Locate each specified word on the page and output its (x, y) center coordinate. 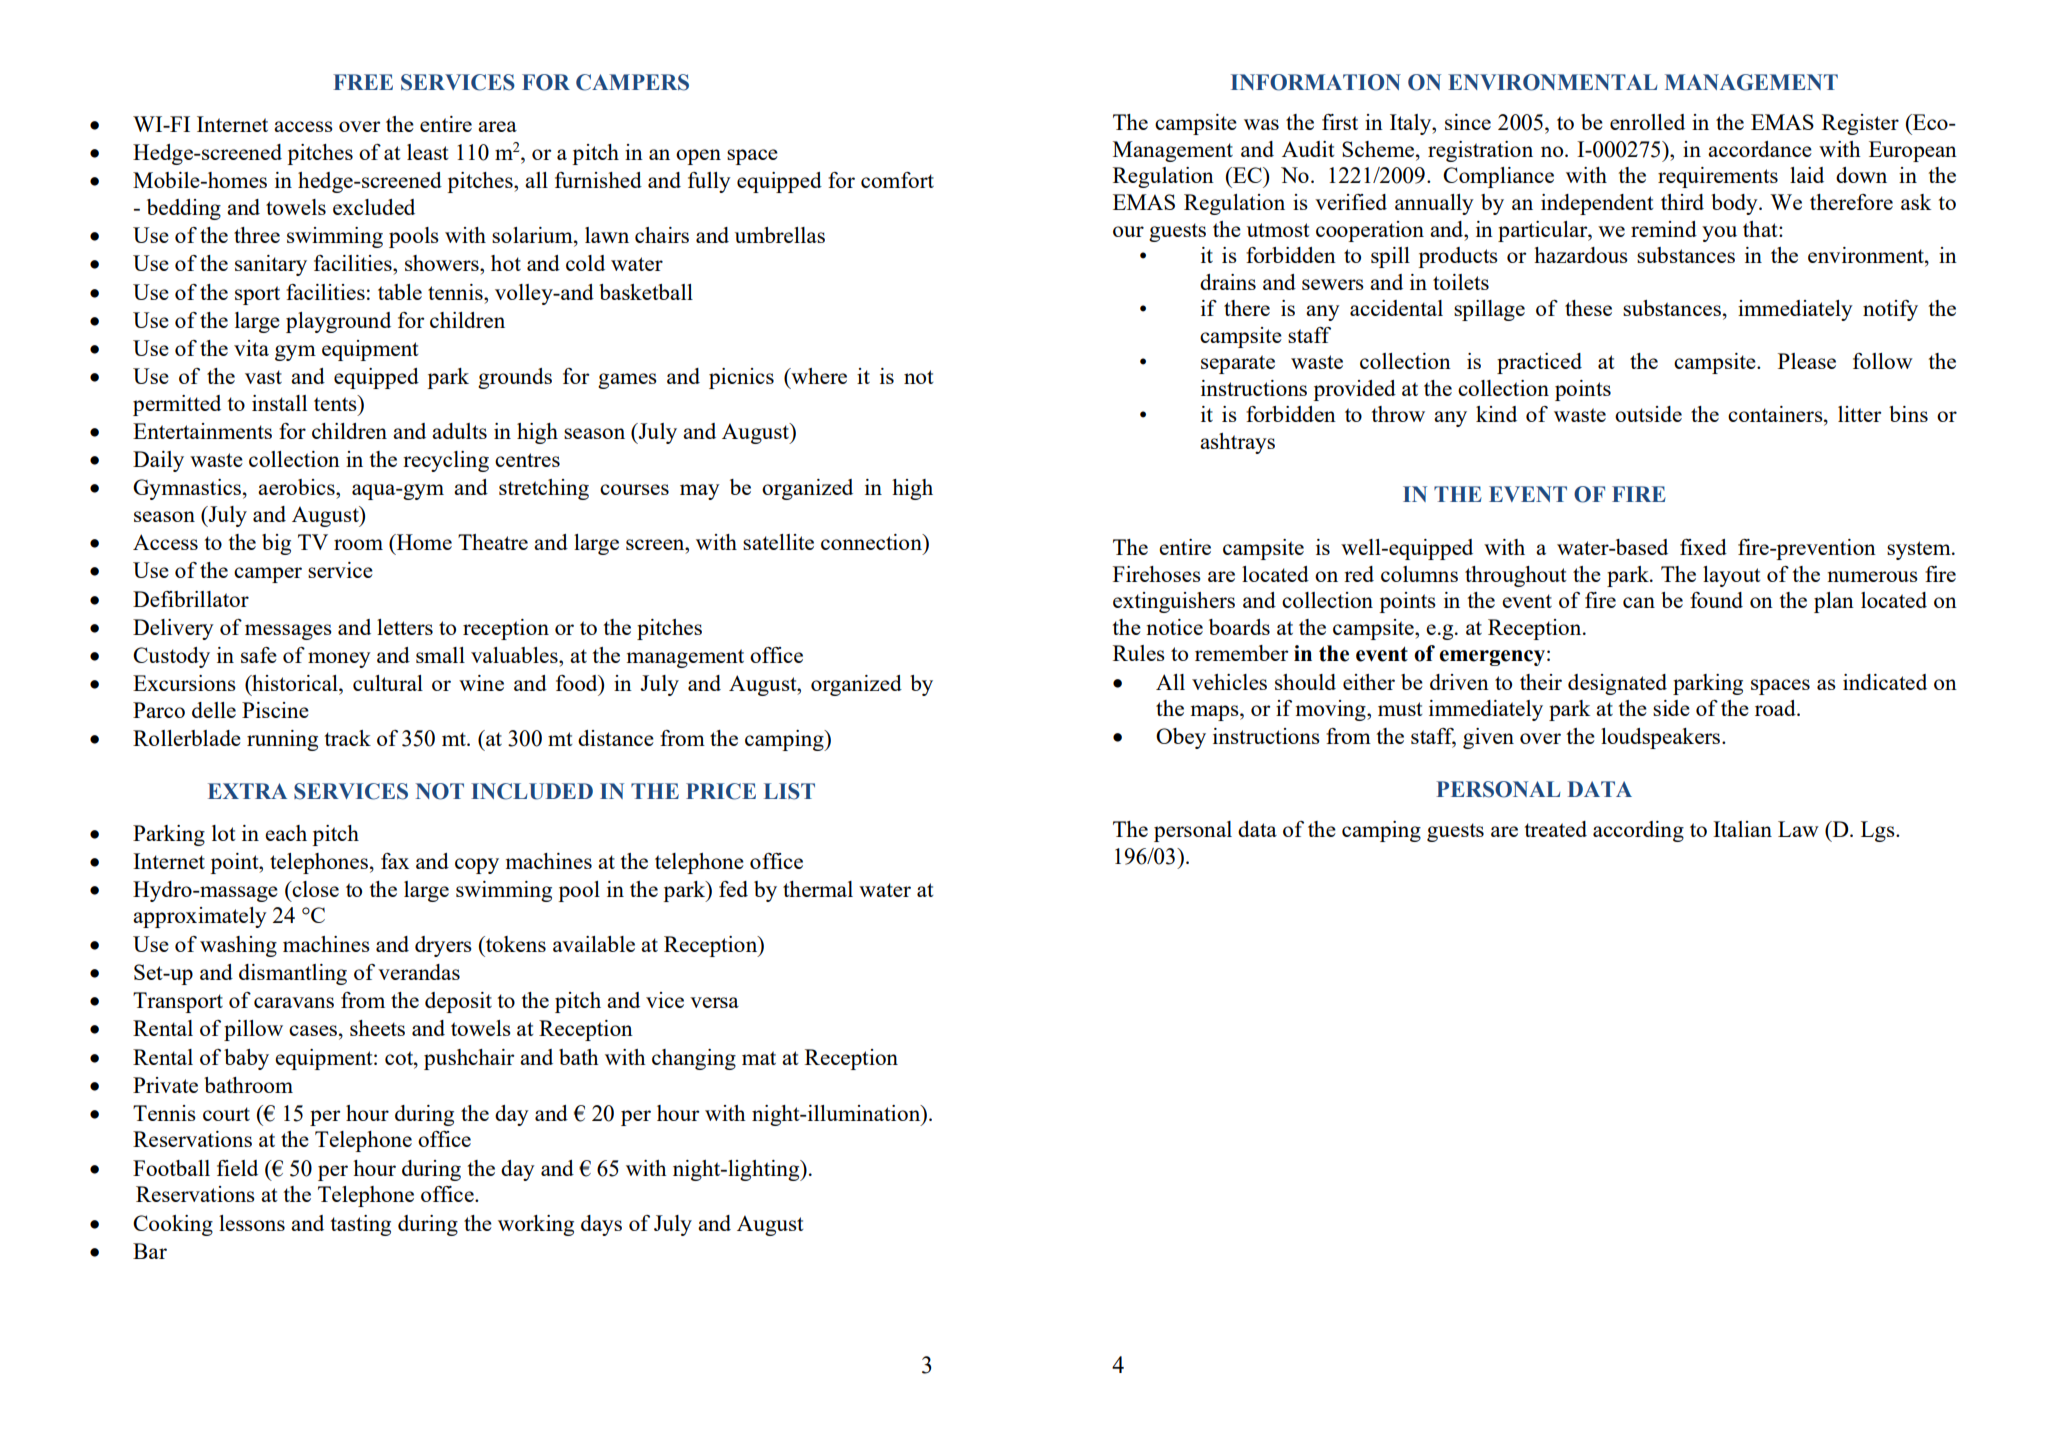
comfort (897, 180)
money (339, 660)
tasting (360, 1225)
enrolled (1647, 122)
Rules (1139, 653)
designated (1617, 684)
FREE (363, 82)
